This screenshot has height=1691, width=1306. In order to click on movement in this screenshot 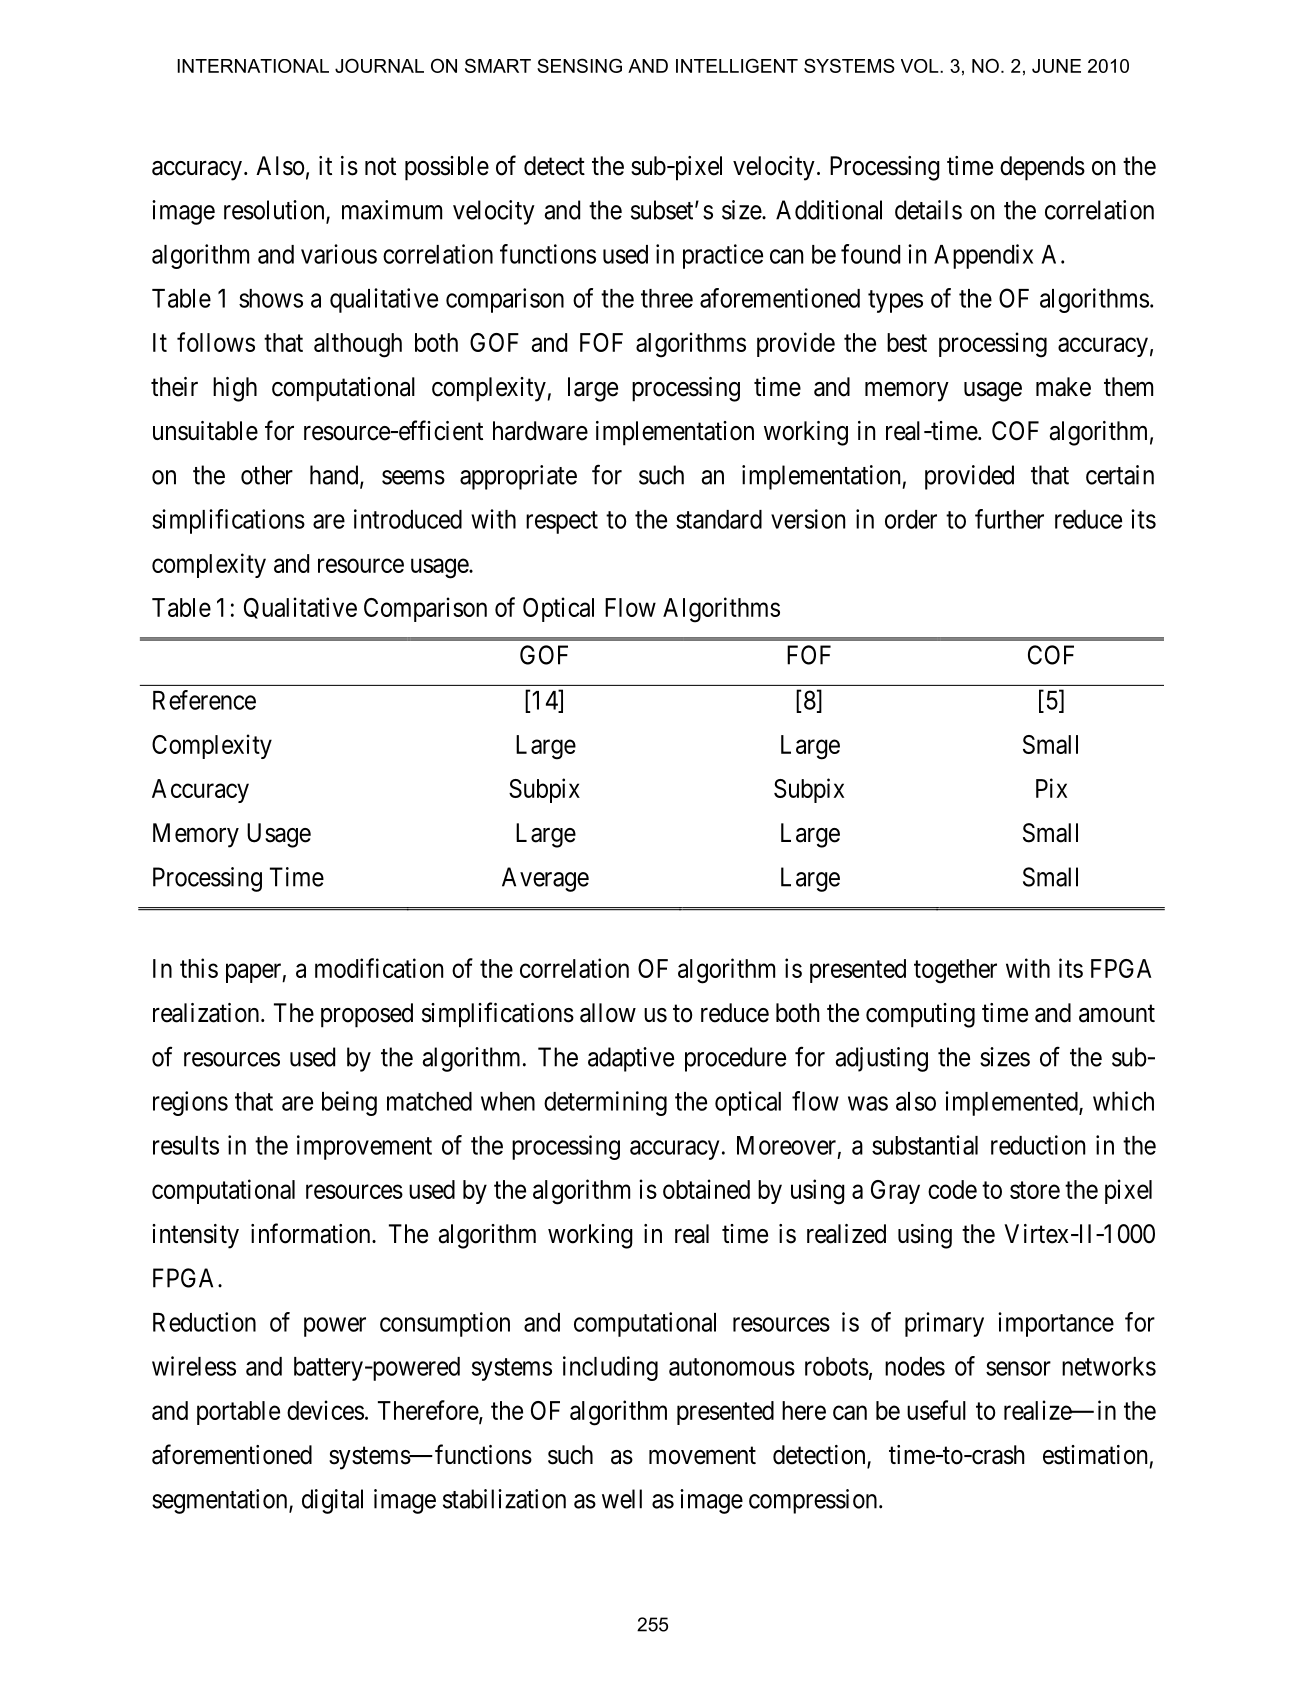, I will do `click(702, 1456)`.
